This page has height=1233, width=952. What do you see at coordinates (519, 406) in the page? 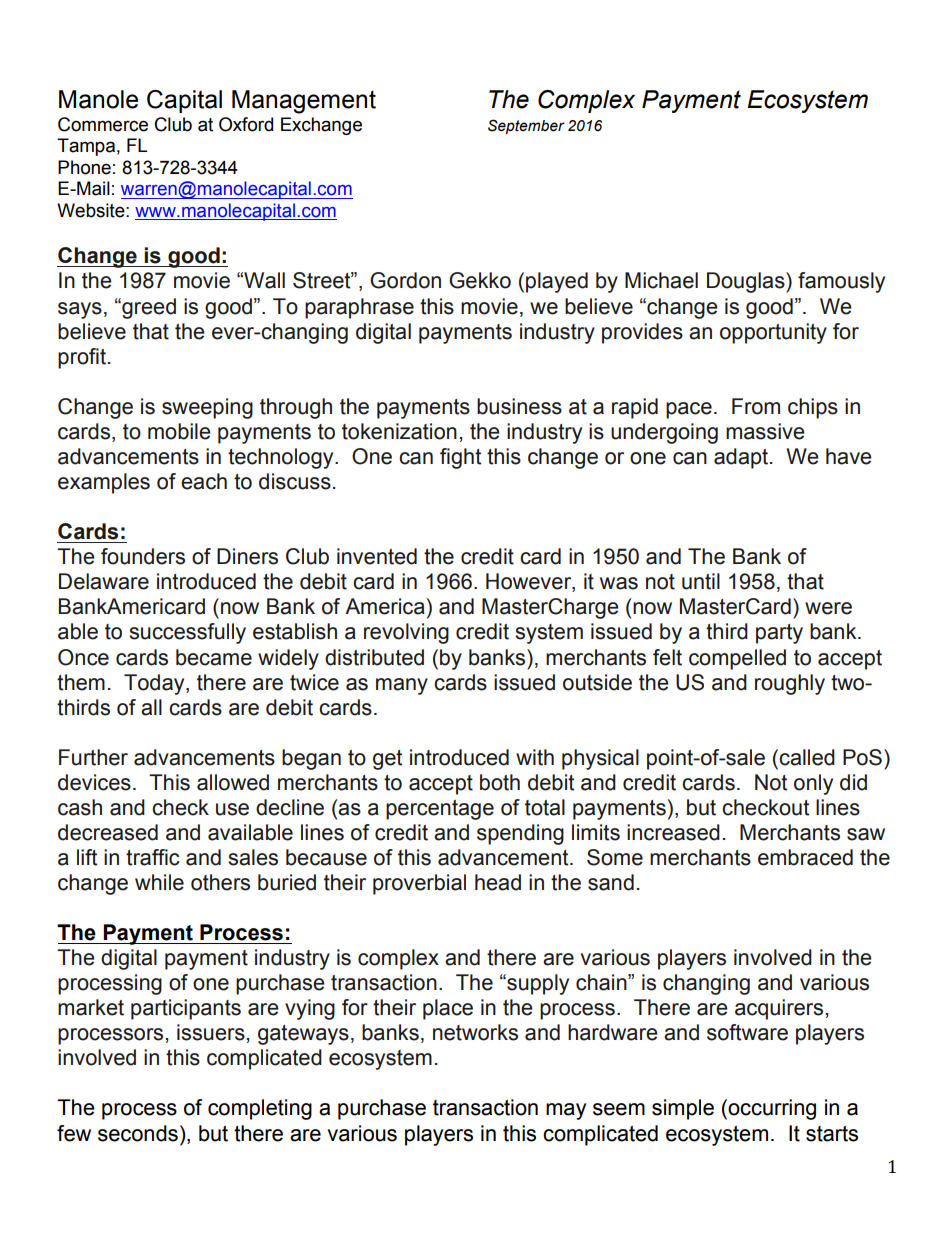
I see `business` at bounding box center [519, 406].
